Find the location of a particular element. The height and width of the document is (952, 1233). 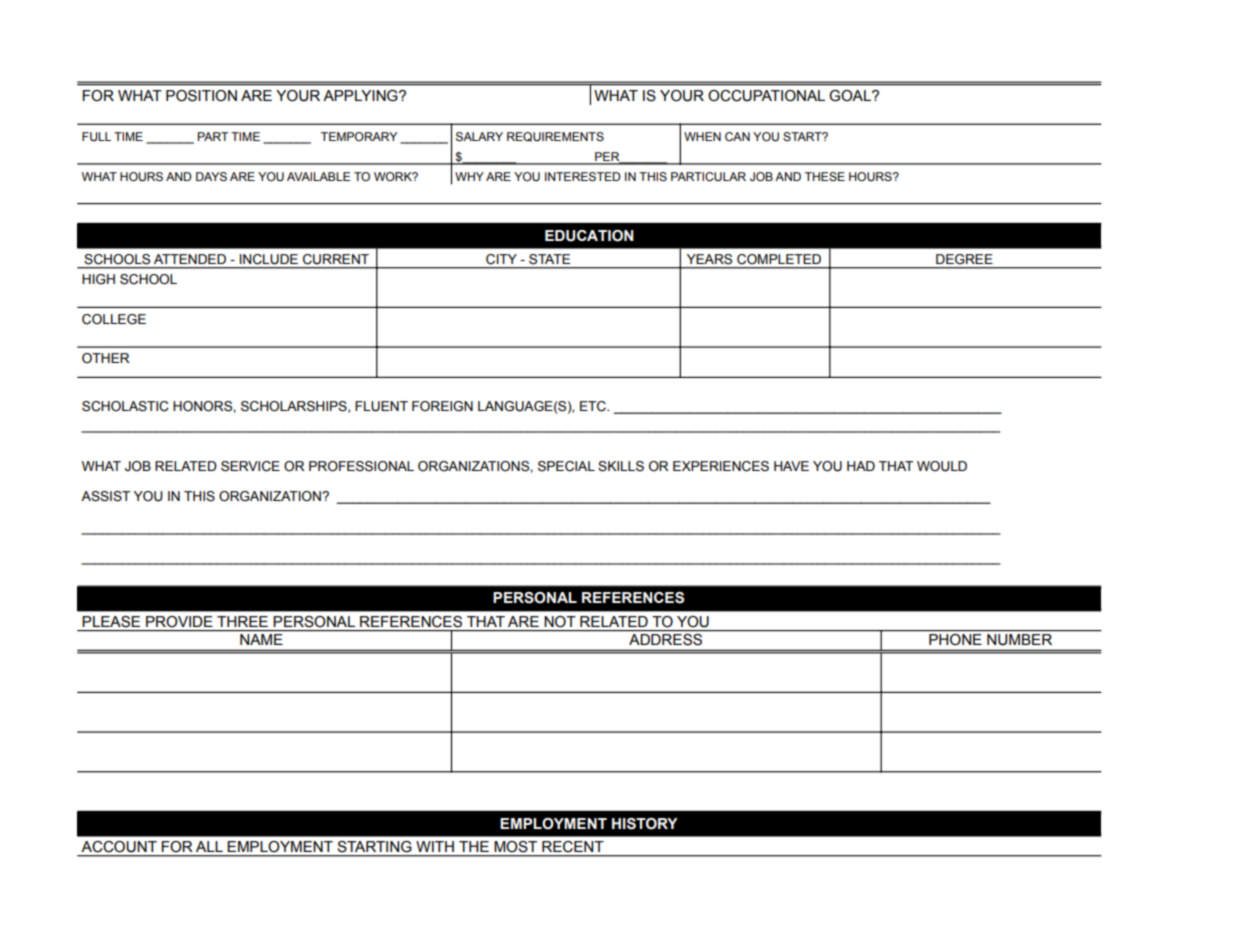

POSITION is located at coordinates (201, 96).
